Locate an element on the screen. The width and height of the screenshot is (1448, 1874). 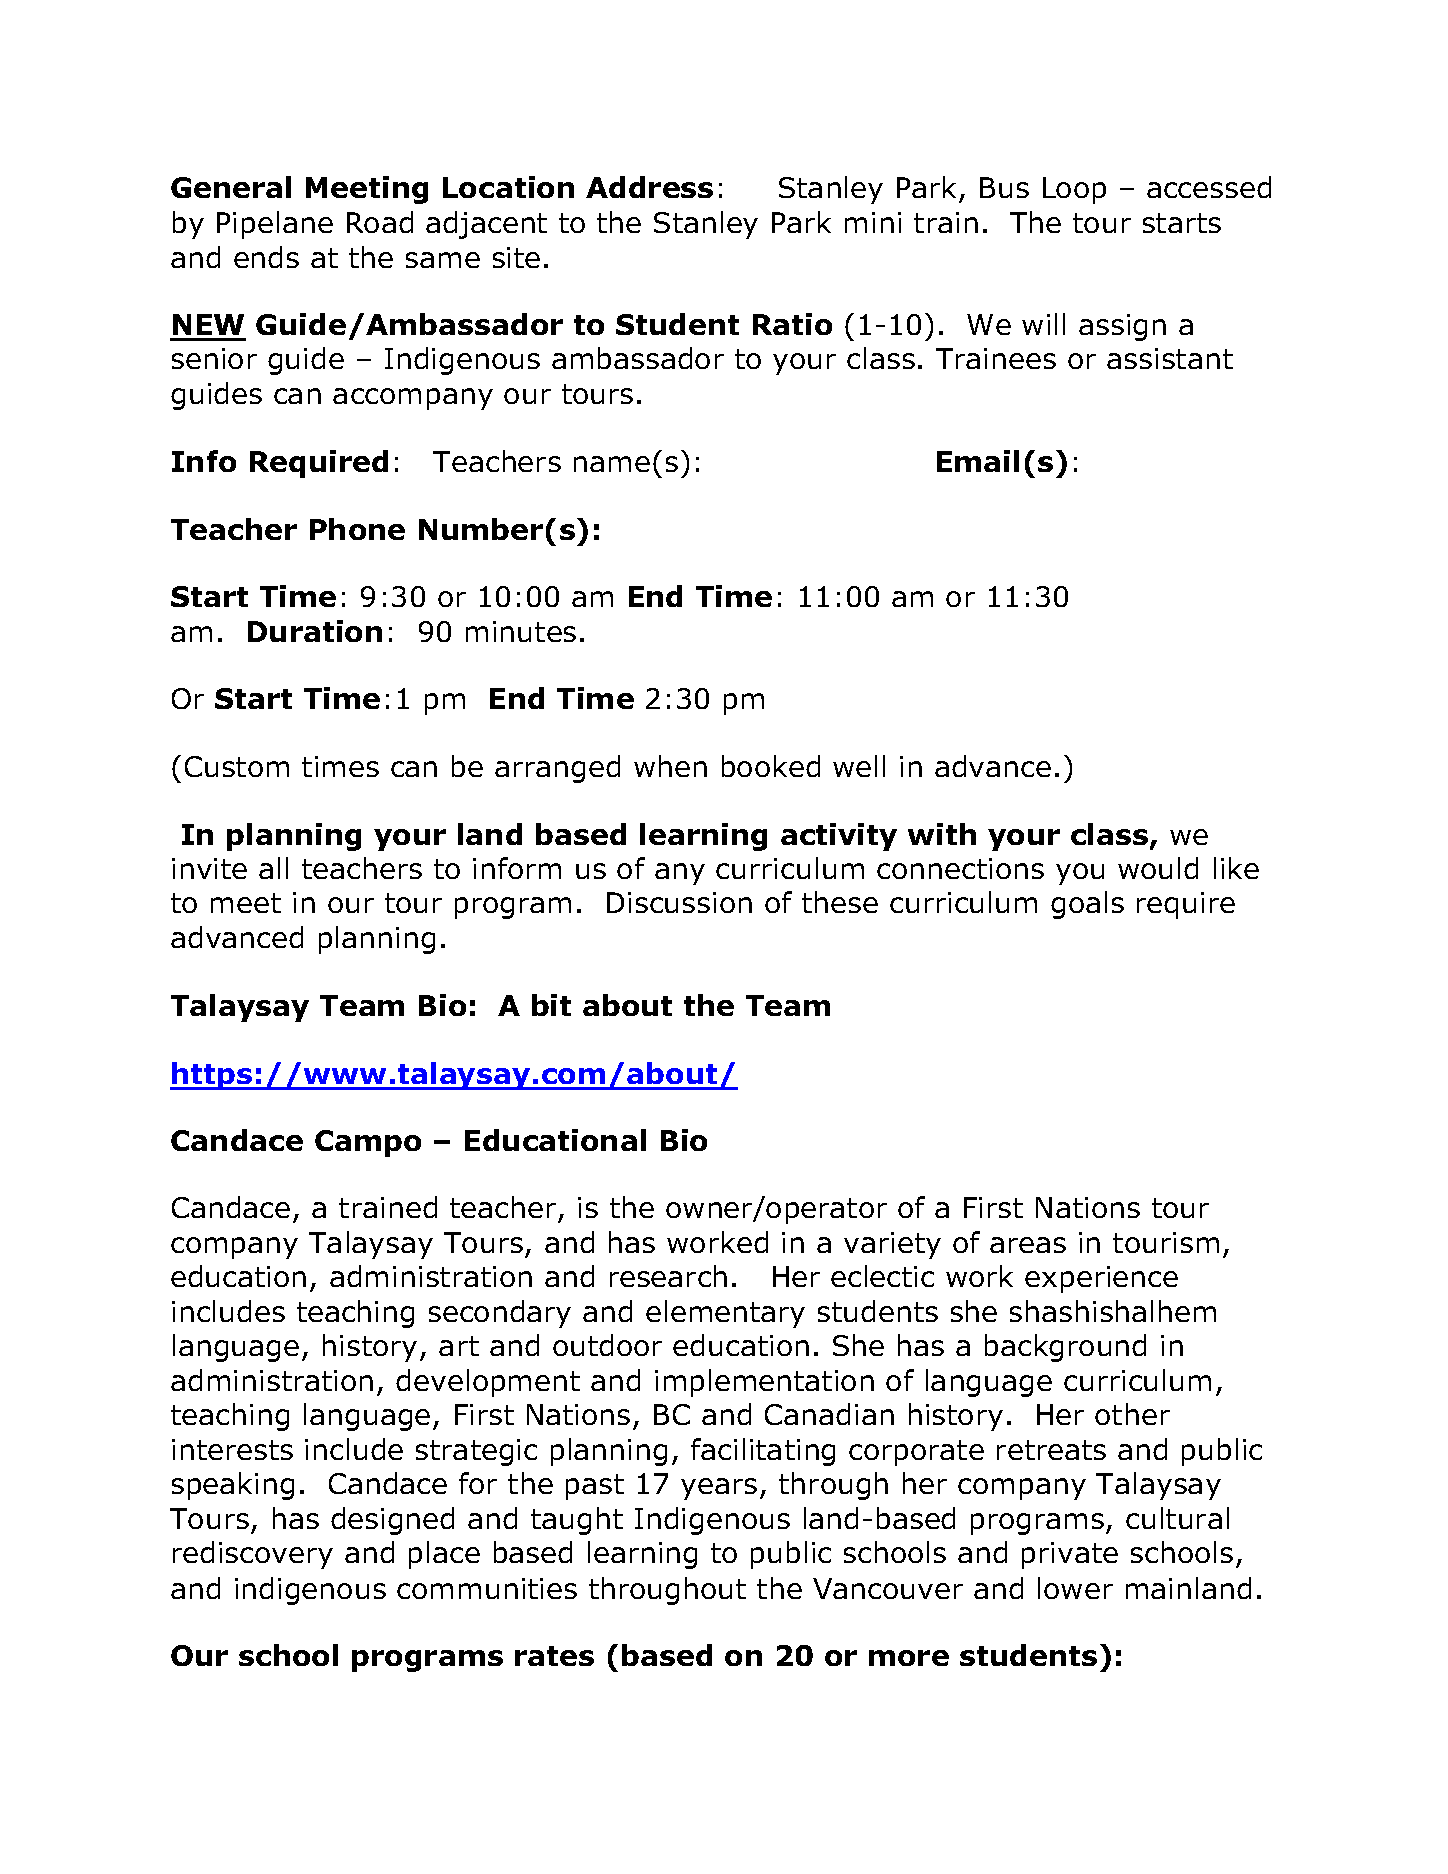
Custom is located at coordinates (237, 766).
